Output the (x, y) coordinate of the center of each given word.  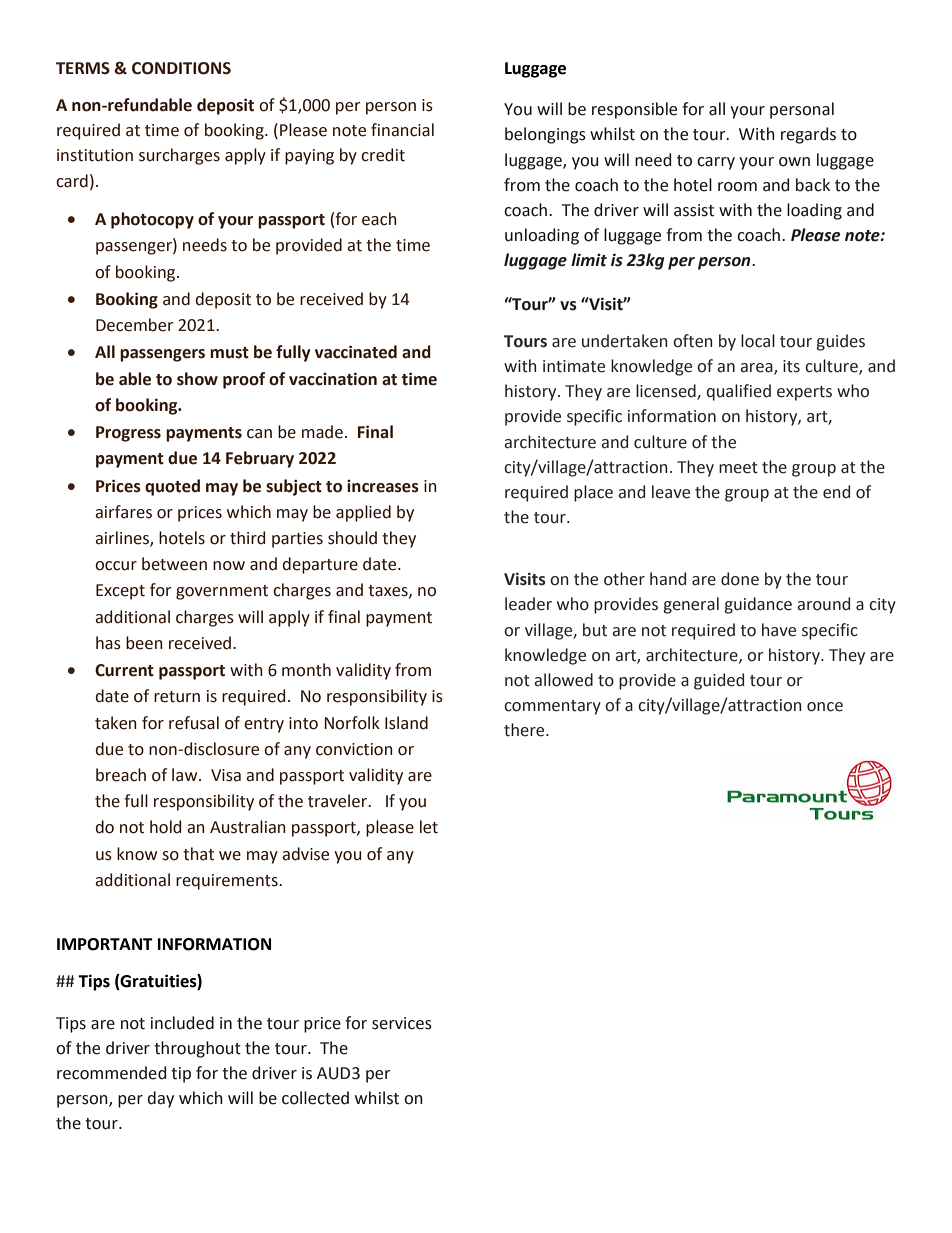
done (740, 579)
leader (528, 604)
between (174, 564)
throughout (197, 1049)
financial (402, 130)
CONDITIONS (181, 68)
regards (808, 135)
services (402, 1023)
